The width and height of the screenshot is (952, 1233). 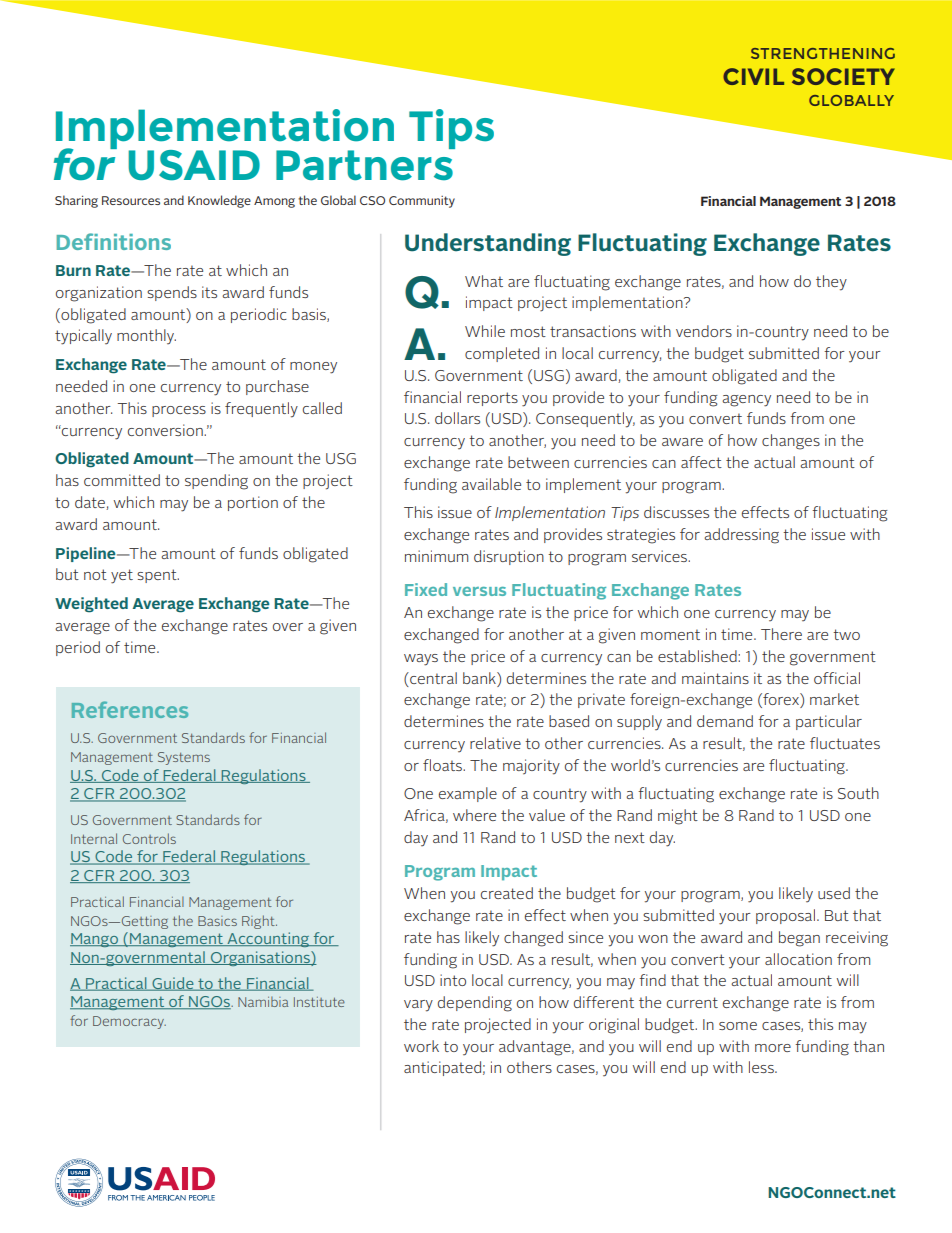 I want to click on Resources, so click(x=131, y=200).
